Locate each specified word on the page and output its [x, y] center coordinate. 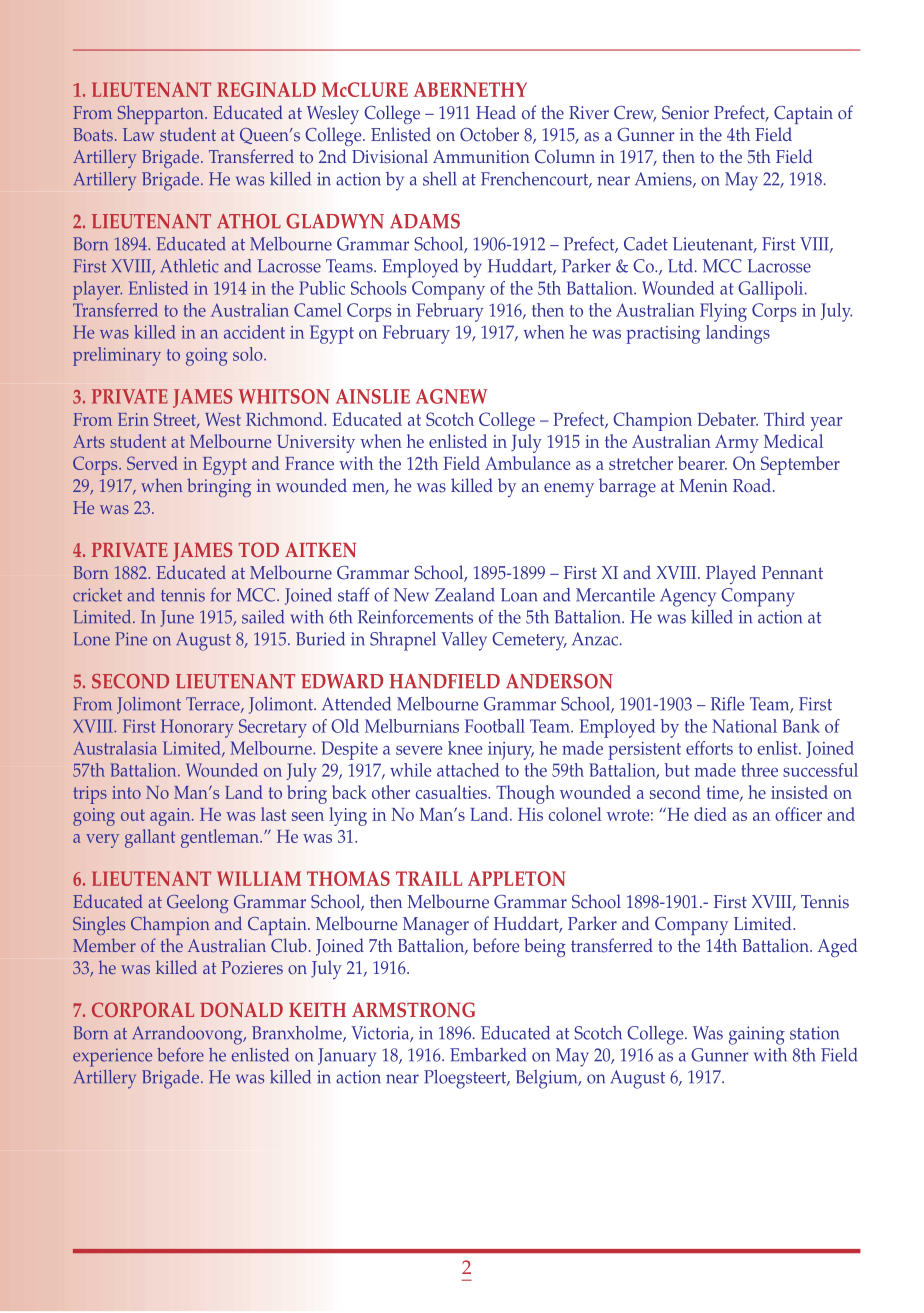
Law [138, 134]
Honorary [197, 728]
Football [495, 726]
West [223, 419]
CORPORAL [143, 1009]
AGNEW [451, 396]
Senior [685, 113]
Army [737, 444]
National [744, 726]
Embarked [488, 1055]
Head [496, 112]
